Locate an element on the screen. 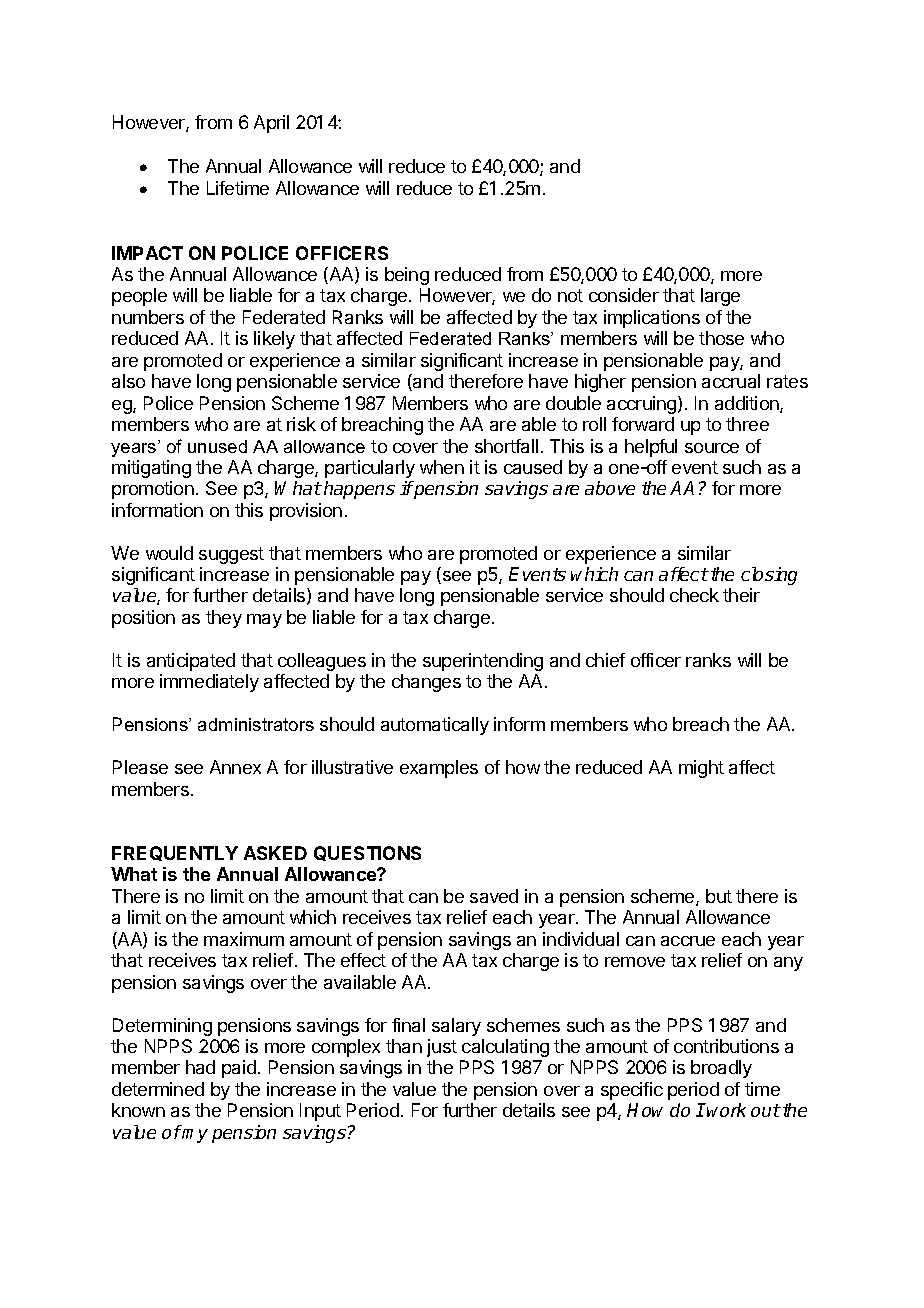 The image size is (924, 1308). saved is located at coordinates (494, 896).
